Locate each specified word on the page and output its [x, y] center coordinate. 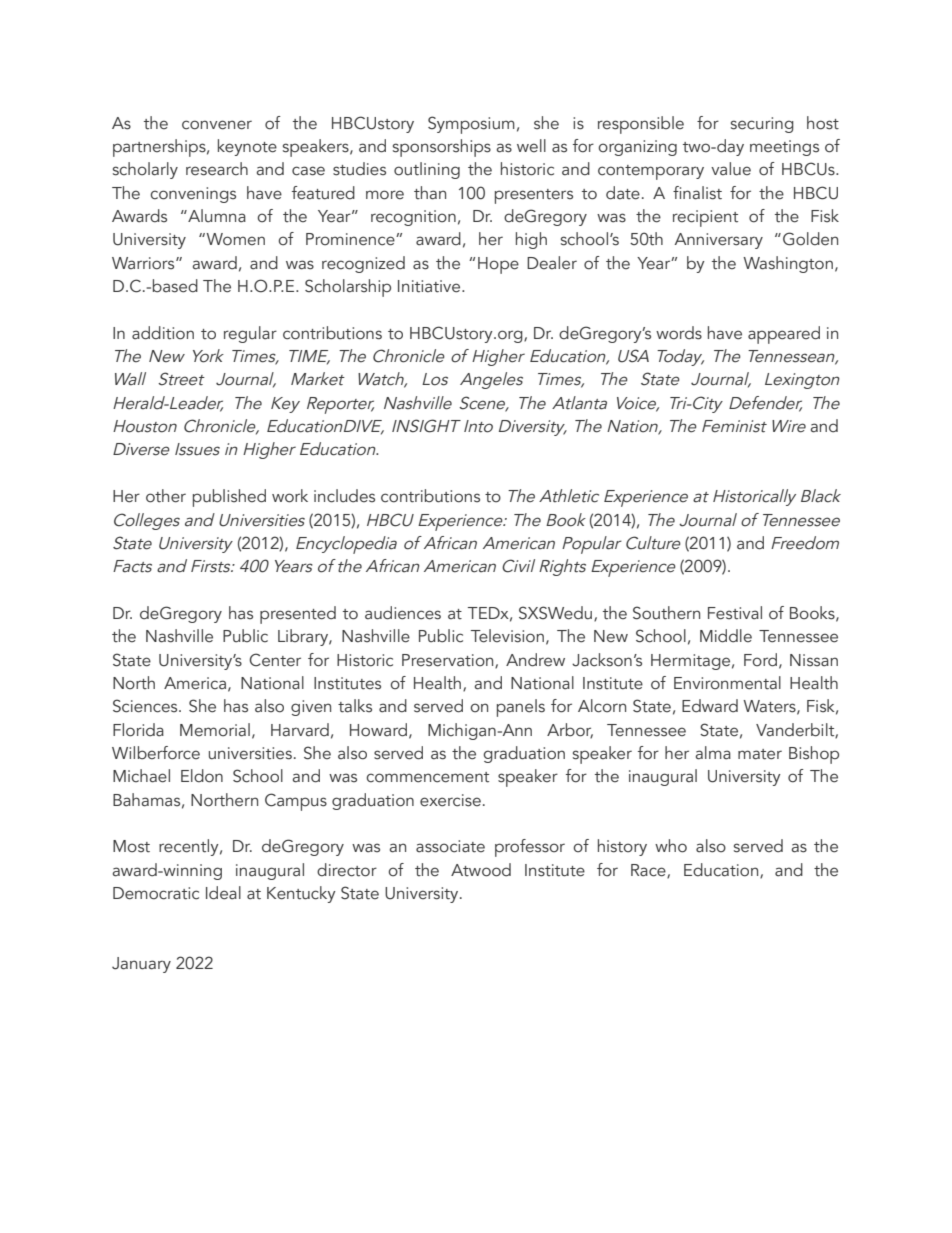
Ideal [223, 893]
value [731, 169]
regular [250, 334]
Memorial [215, 730]
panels [521, 708]
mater [760, 754]
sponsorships [442, 148]
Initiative [430, 286]
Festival [735, 613]
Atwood [481, 870]
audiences [403, 613]
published [229, 498]
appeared [784, 335]
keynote [247, 147]
